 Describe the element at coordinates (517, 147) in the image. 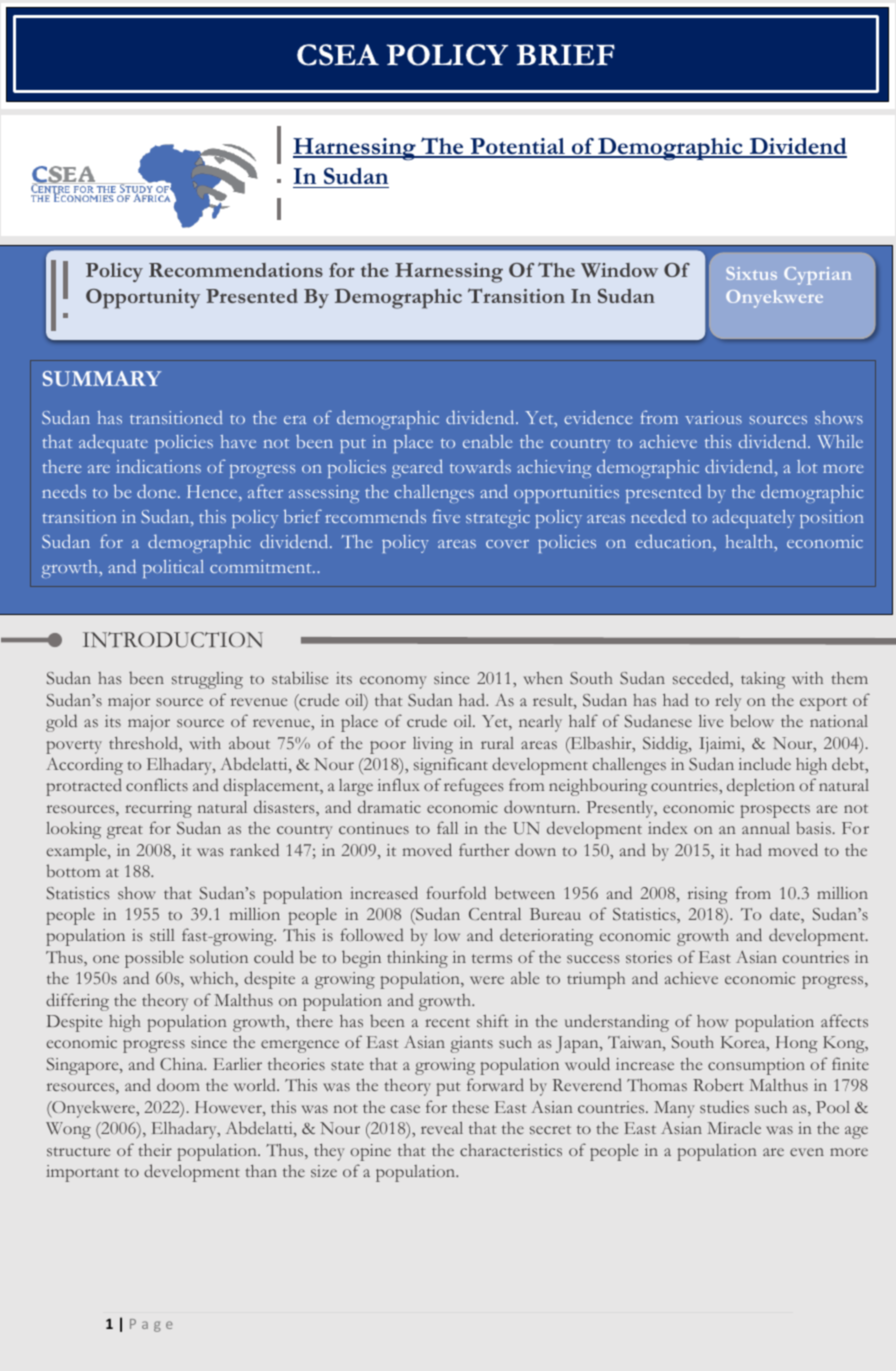

I see `Potential` at that location.
